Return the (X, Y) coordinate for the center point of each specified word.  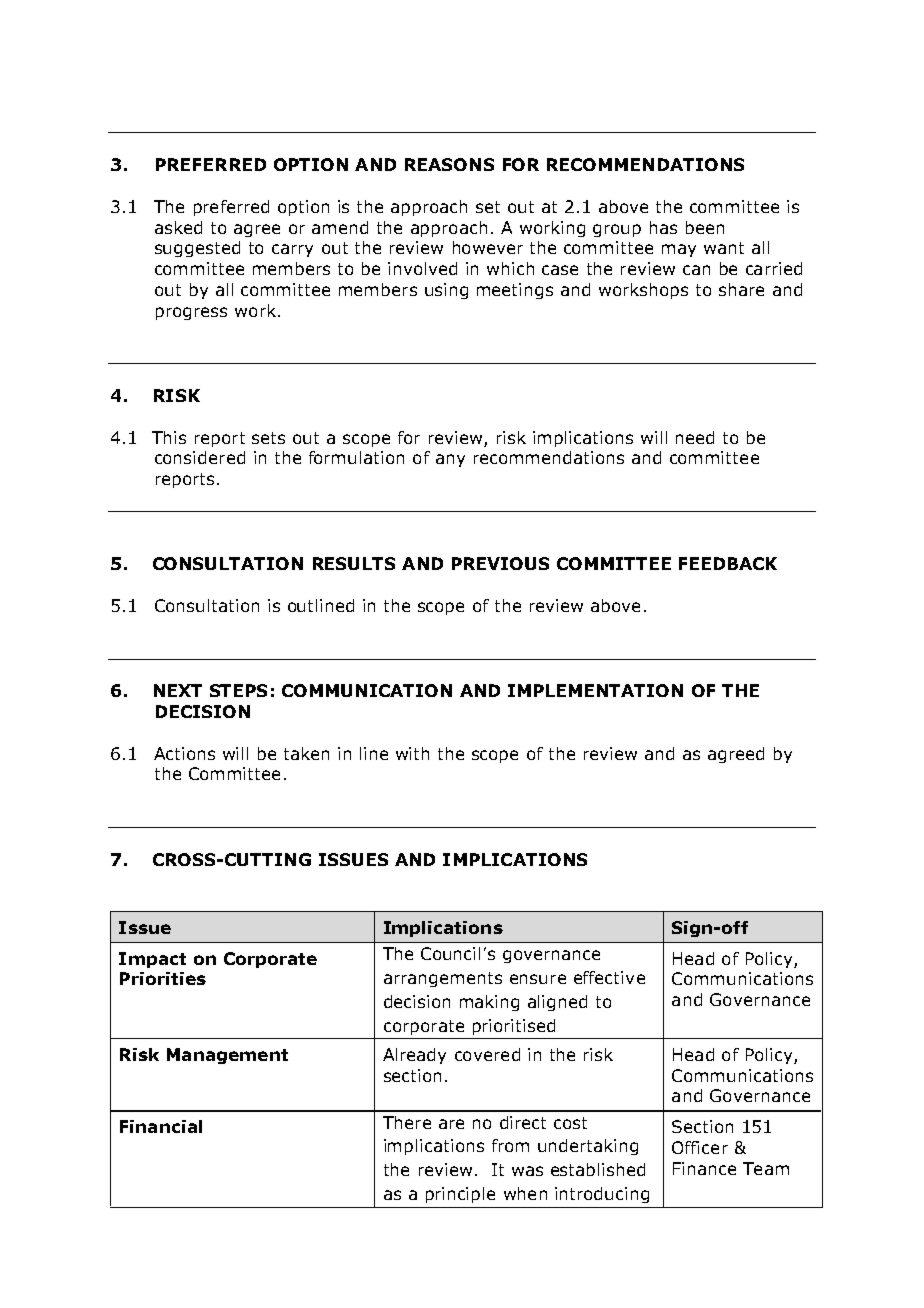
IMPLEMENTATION (595, 690)
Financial (161, 1126)
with (412, 753)
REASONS (449, 164)
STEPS (238, 690)
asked (178, 227)
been (705, 227)
